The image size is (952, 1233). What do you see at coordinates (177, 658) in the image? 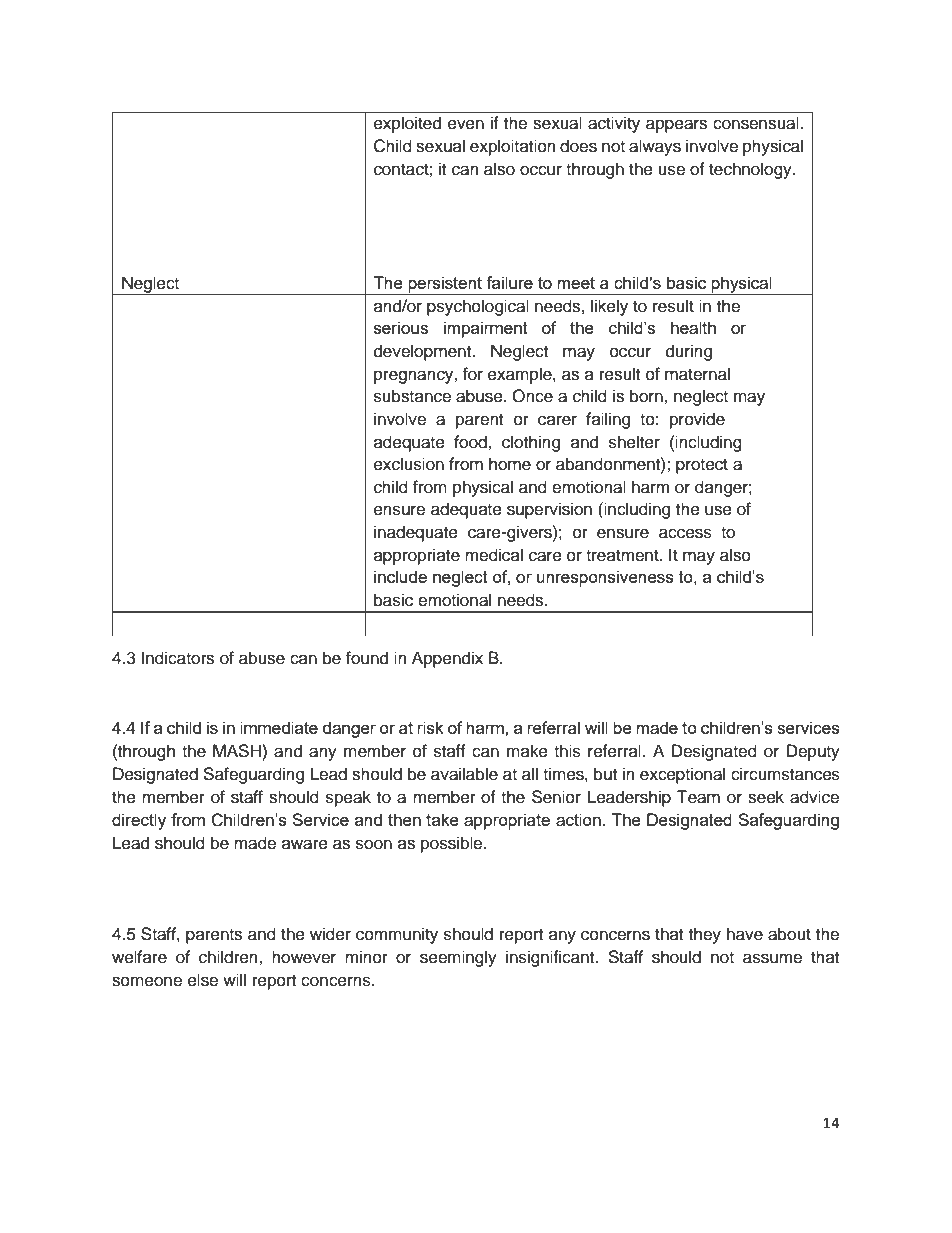
I see `Indicators` at bounding box center [177, 658].
